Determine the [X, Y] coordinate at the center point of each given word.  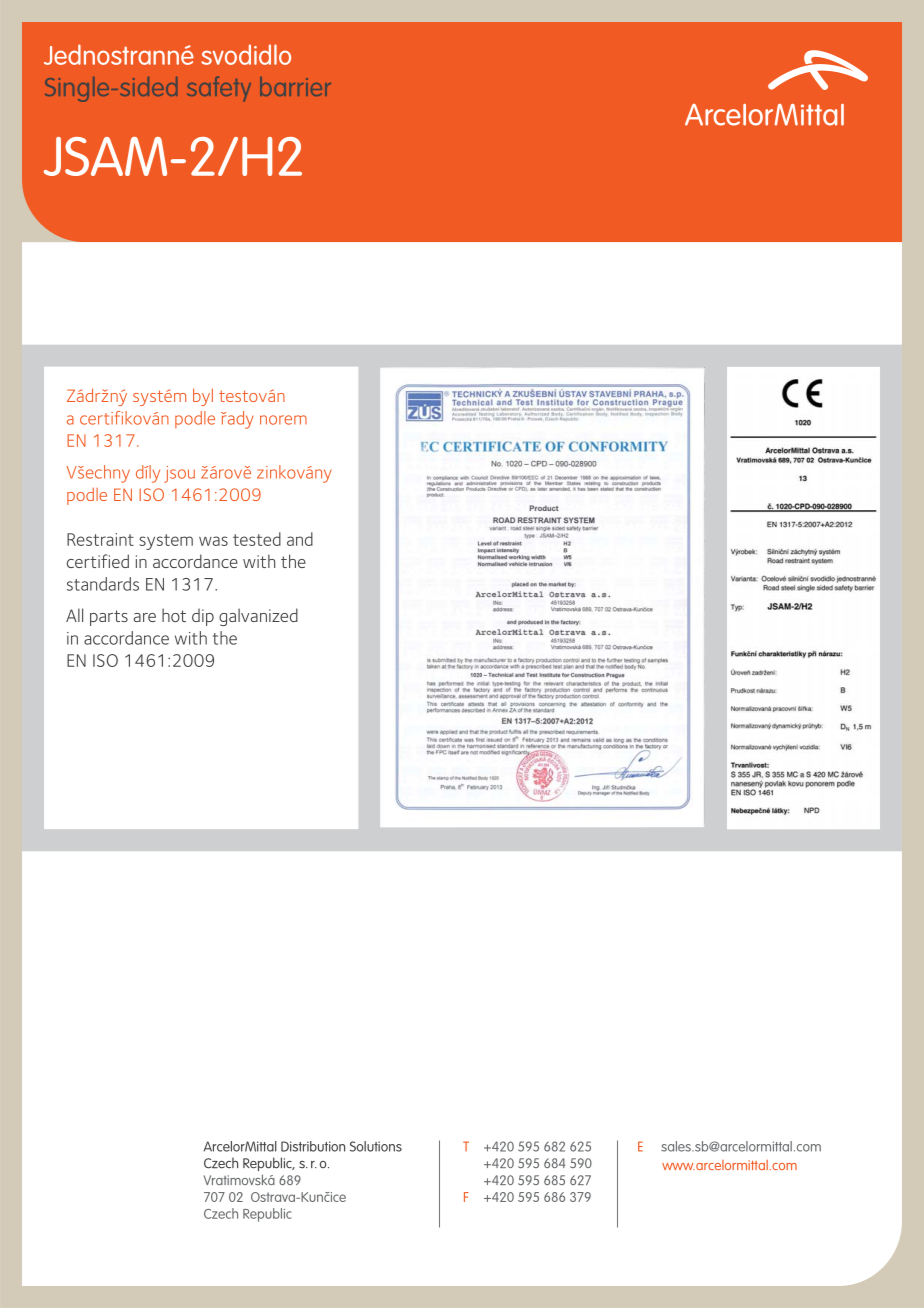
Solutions [376, 1146]
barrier [295, 86]
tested [257, 539]
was [213, 541]
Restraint [100, 539]
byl [203, 397]
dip [203, 617]
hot [174, 615]
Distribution [313, 1146]
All [74, 615]
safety [219, 89]
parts [109, 618]
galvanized [258, 617]
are [145, 617]
